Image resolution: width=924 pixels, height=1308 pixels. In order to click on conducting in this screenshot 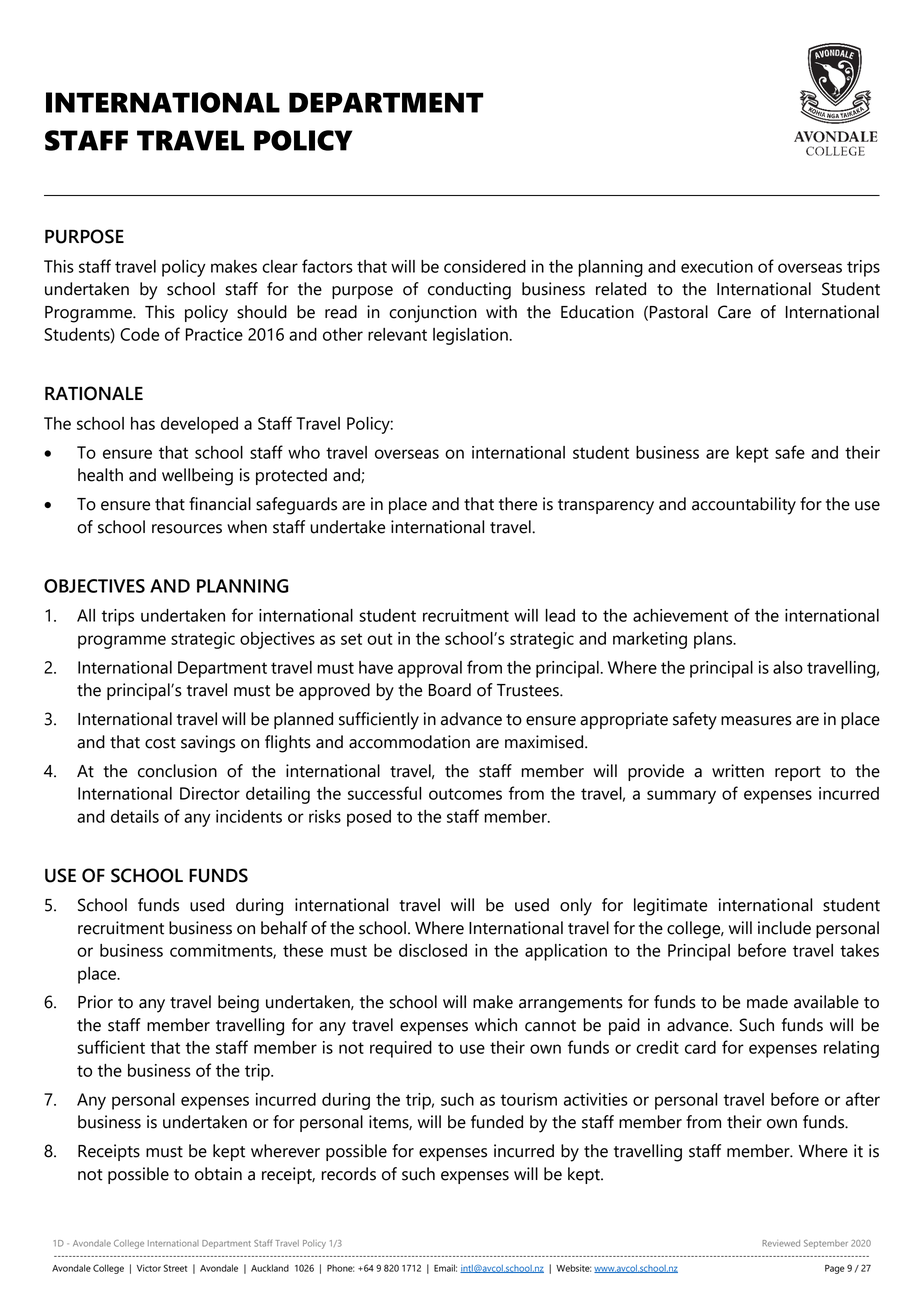, I will do `click(469, 291)`.
